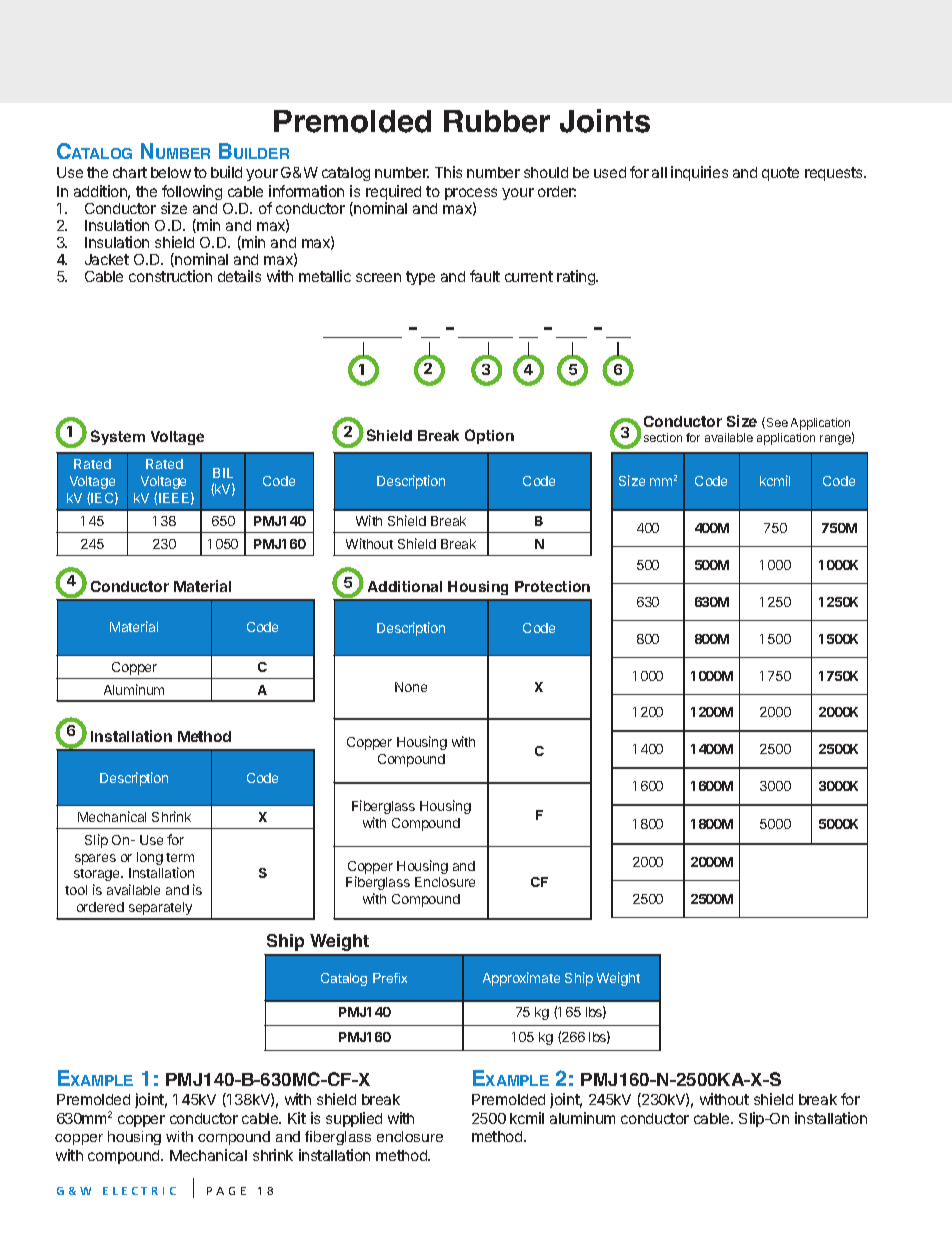 The height and width of the page is (1233, 952). I want to click on See, so click(776, 423).
